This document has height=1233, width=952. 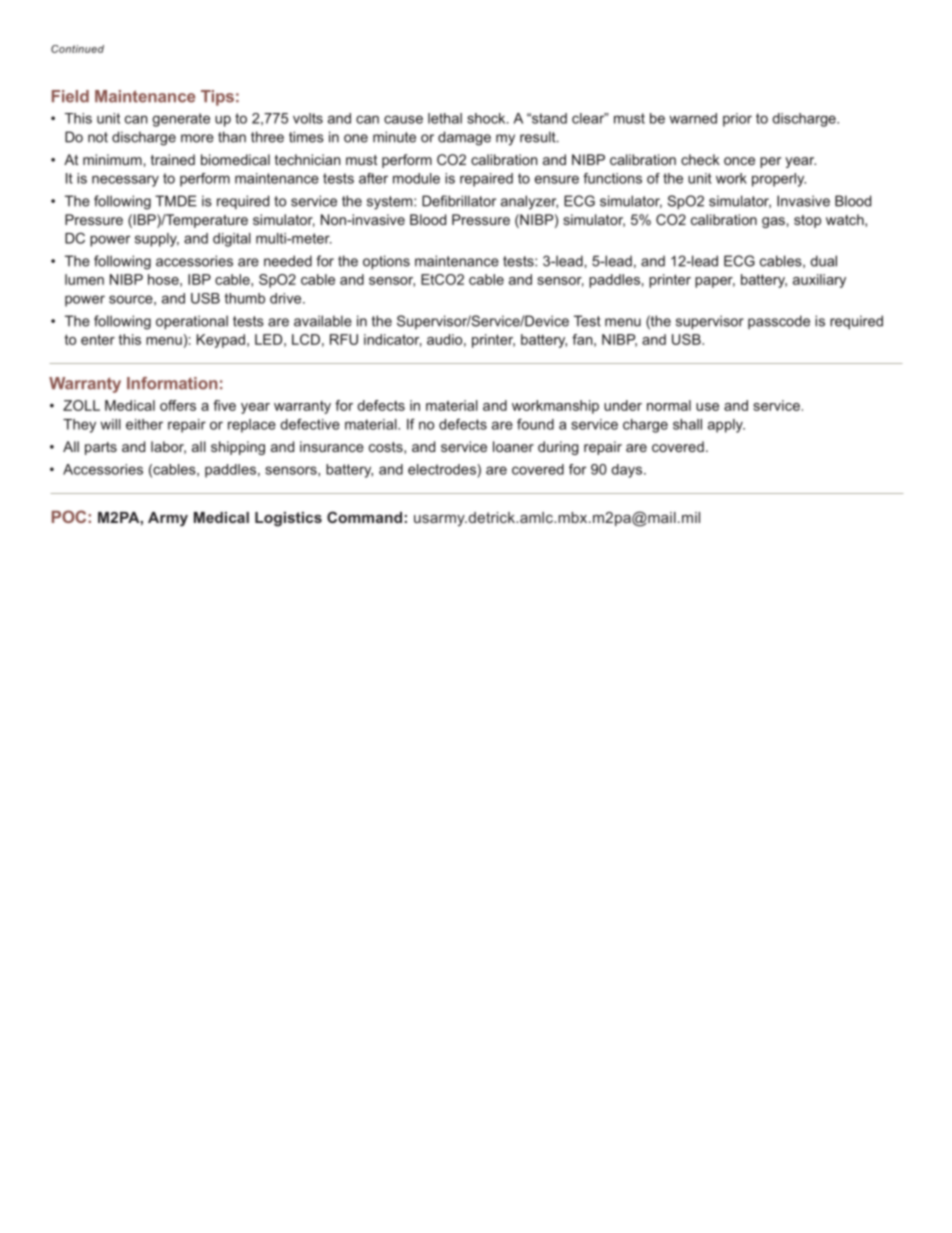 I want to click on Continued, so click(x=77, y=49).
